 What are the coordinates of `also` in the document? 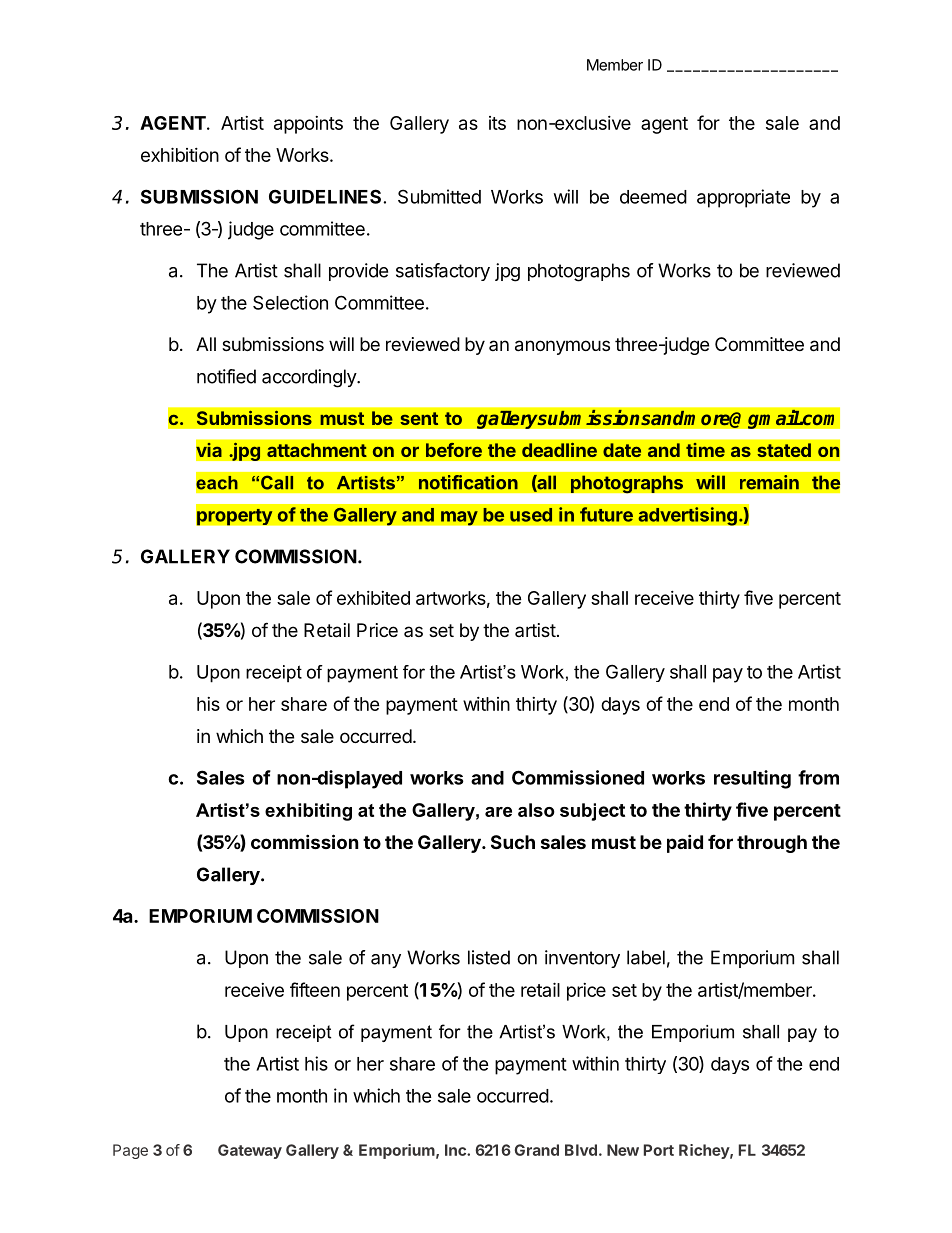 It's located at (536, 810).
